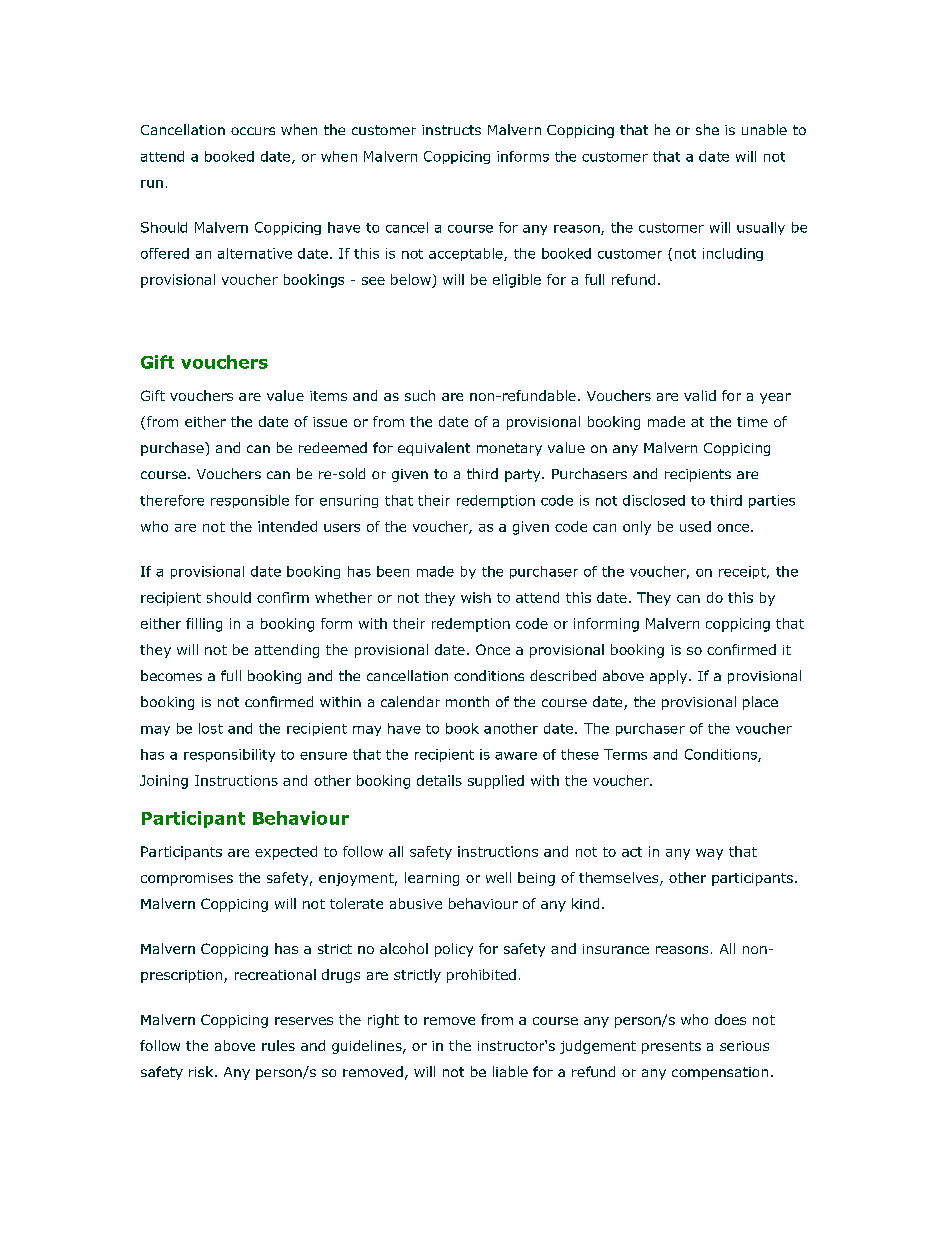  Describe the element at coordinates (709, 854) in the document. I see `way` at that location.
